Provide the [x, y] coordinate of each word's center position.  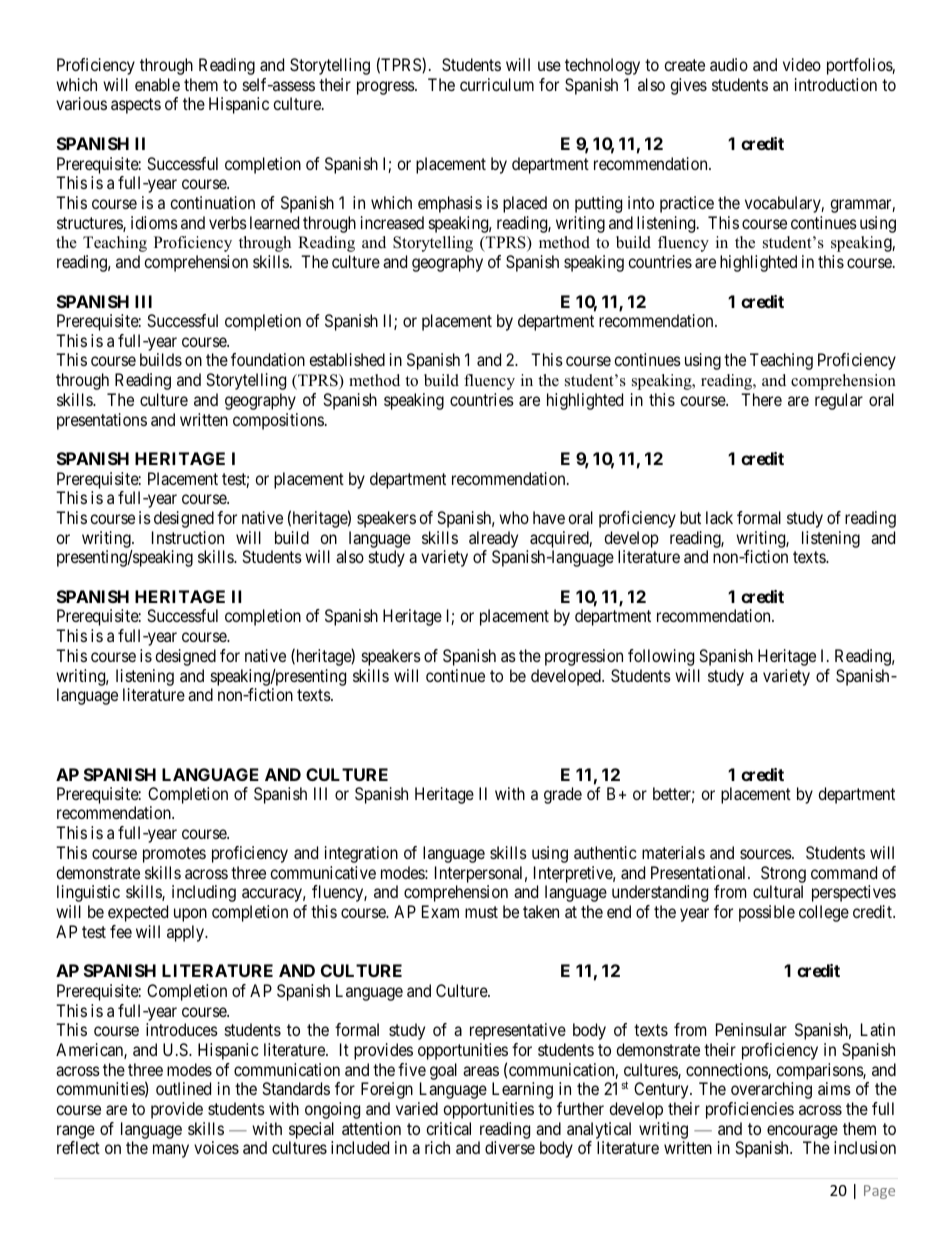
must [481, 912]
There [761, 399]
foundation [268, 359]
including [204, 893]
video [802, 64]
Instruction [188, 537]
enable [157, 84]
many [171, 1151]
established [347, 359]
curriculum [497, 84]
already [493, 539]
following [661, 657]
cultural [778, 891]
